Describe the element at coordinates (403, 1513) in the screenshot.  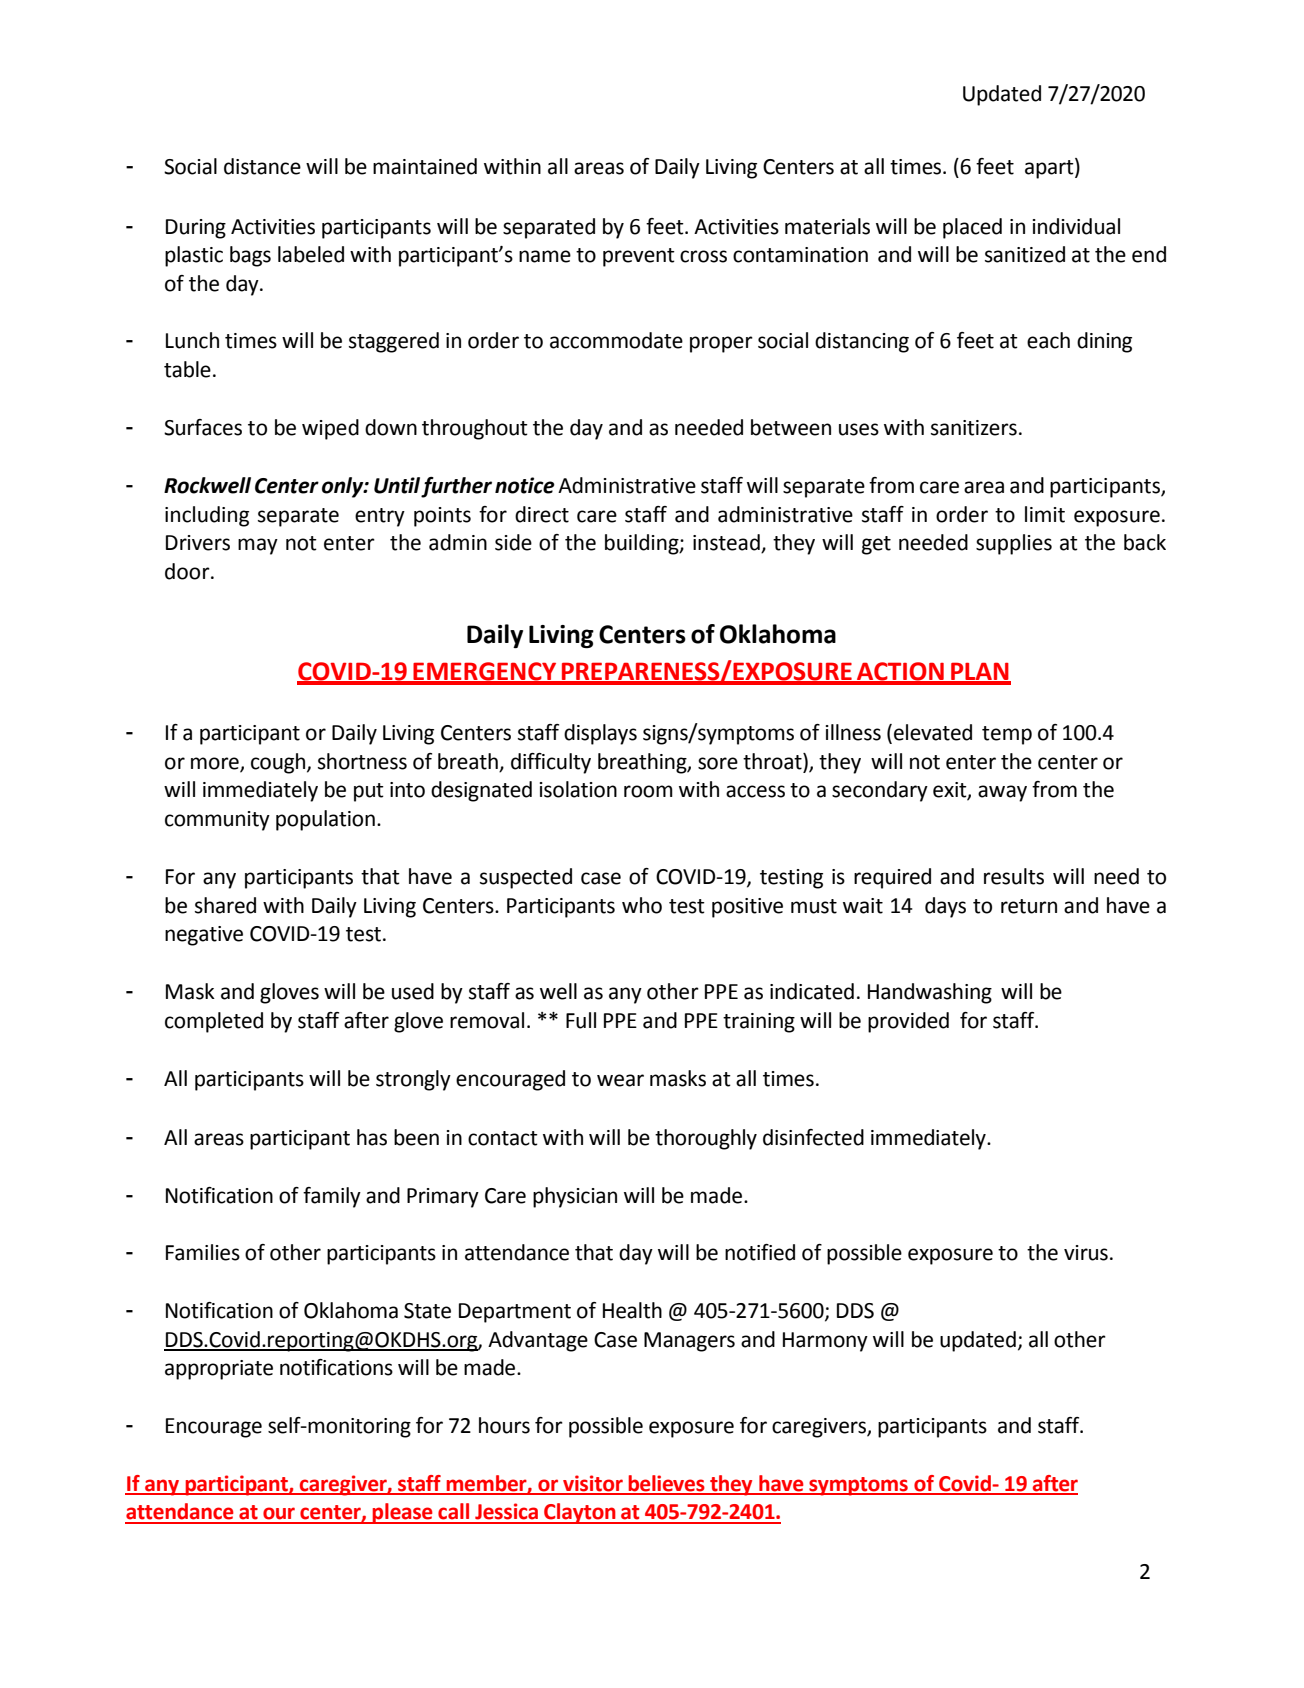
I see `please` at that location.
